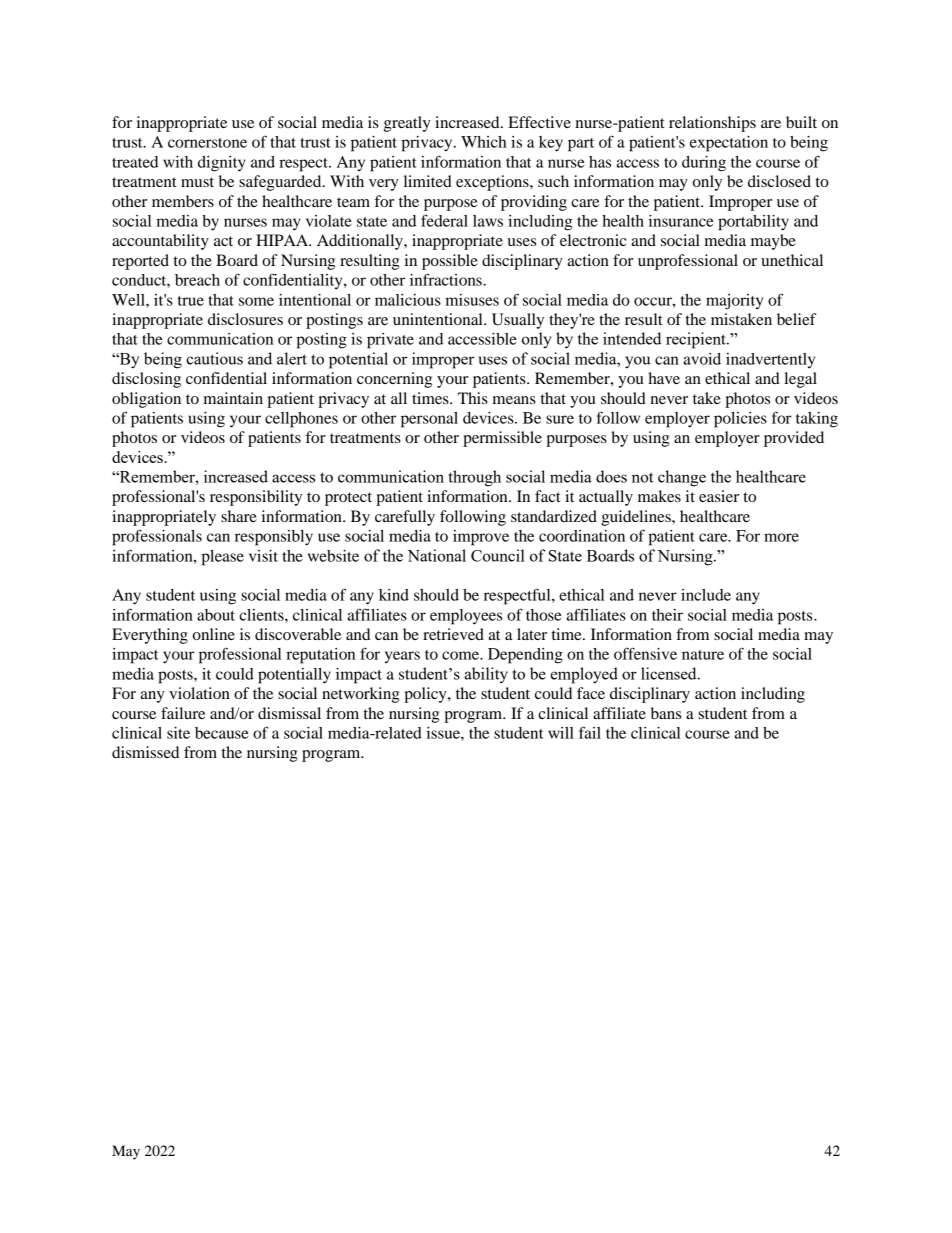  Describe the element at coordinates (233, 398) in the page. I see `maintain` at that location.
